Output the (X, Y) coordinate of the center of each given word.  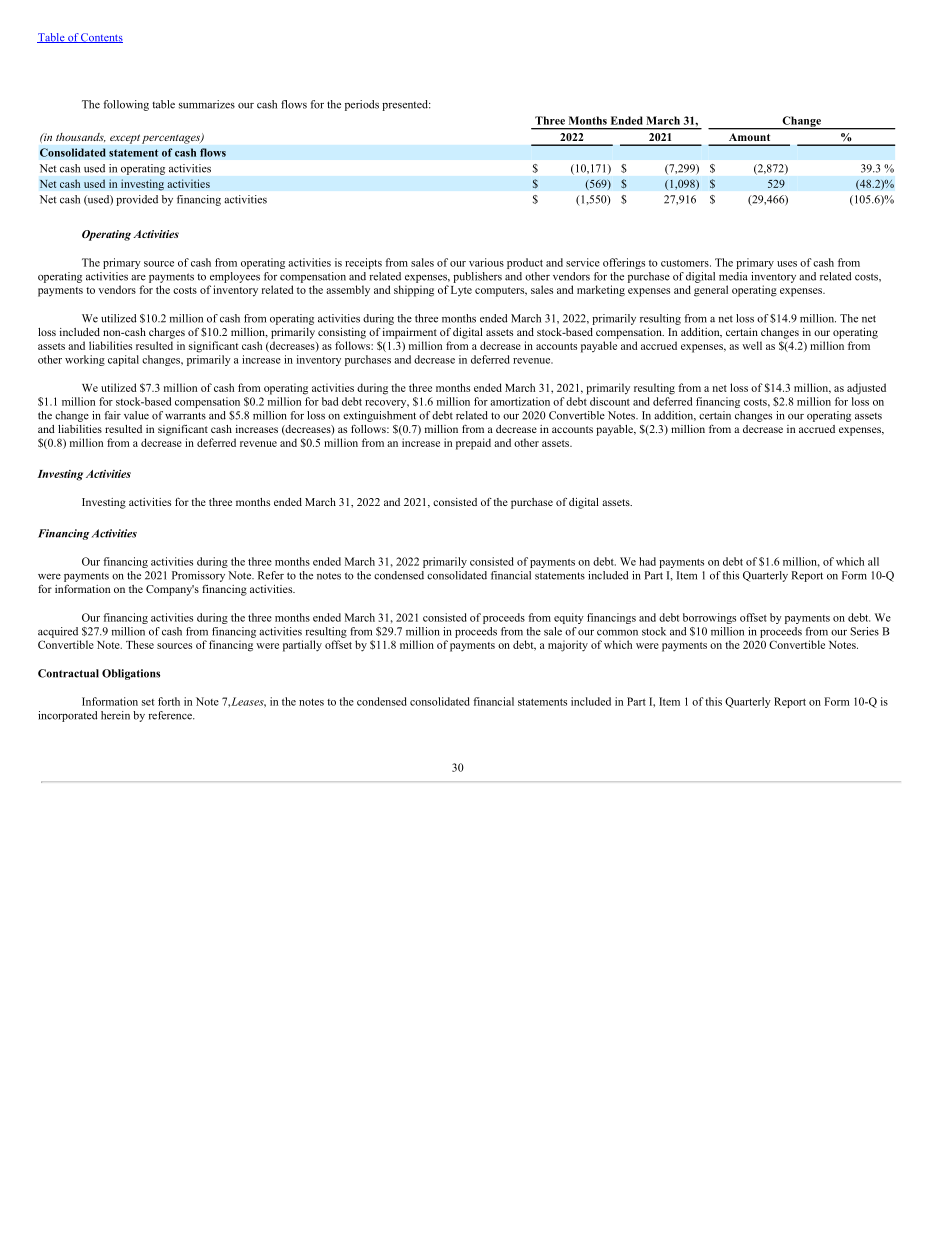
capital (123, 360)
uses (787, 264)
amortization (520, 401)
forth (169, 701)
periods (362, 105)
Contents (101, 38)
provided (137, 200)
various (486, 262)
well (752, 345)
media (733, 276)
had (647, 561)
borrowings (709, 618)
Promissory (198, 576)
